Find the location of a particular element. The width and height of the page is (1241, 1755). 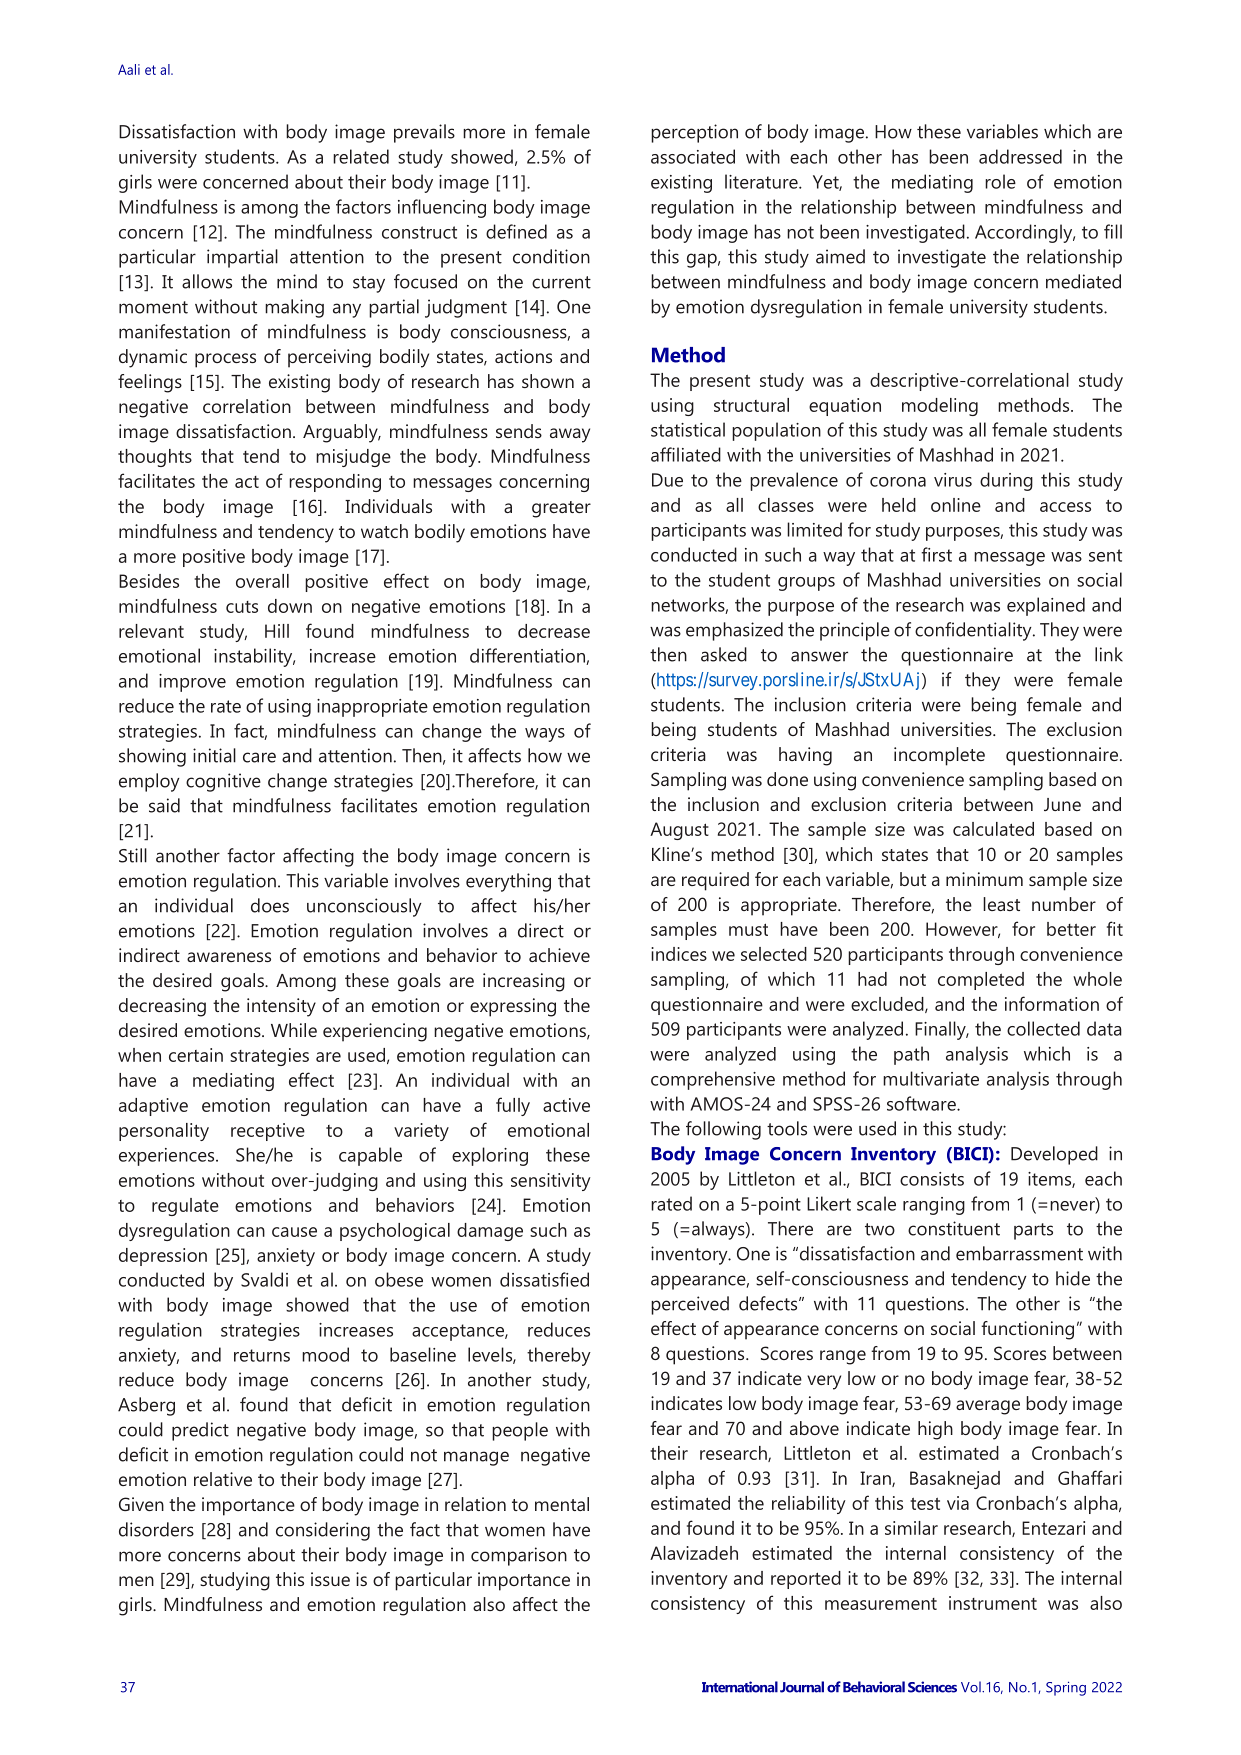

associated is located at coordinates (693, 156).
